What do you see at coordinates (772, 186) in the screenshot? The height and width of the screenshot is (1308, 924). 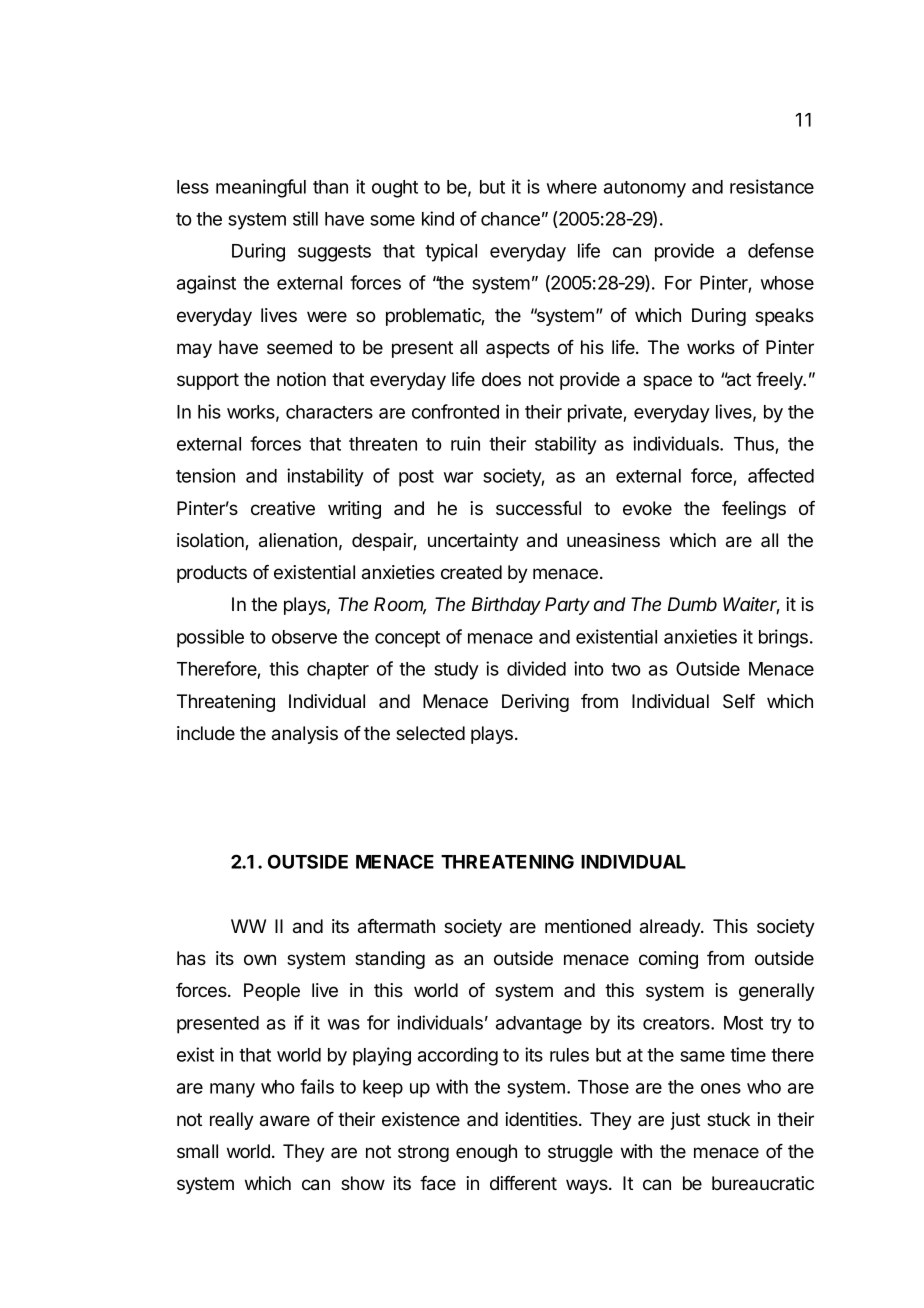 I see `resistance` at bounding box center [772, 186].
